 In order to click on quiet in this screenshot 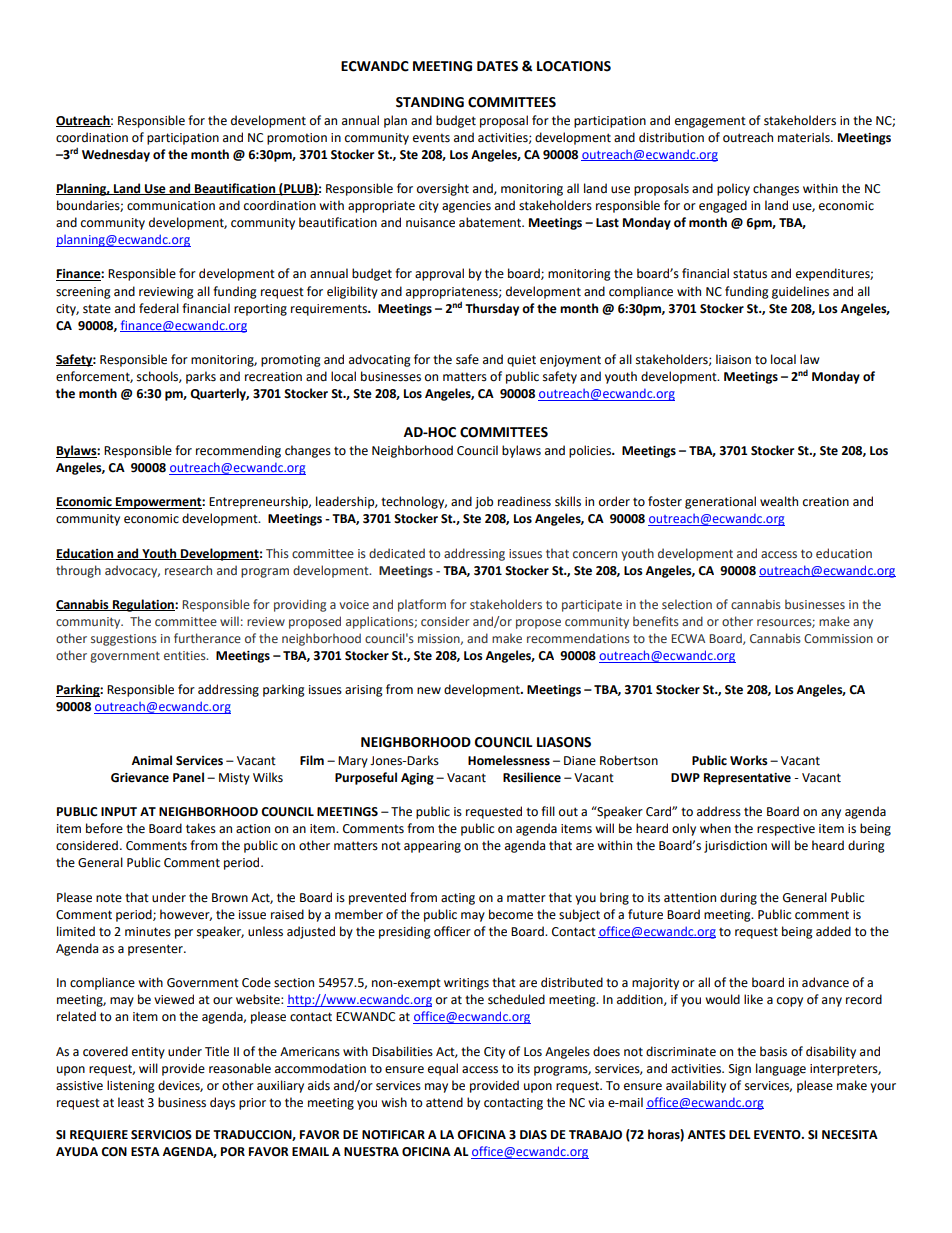, I will do `click(521, 361)`.
